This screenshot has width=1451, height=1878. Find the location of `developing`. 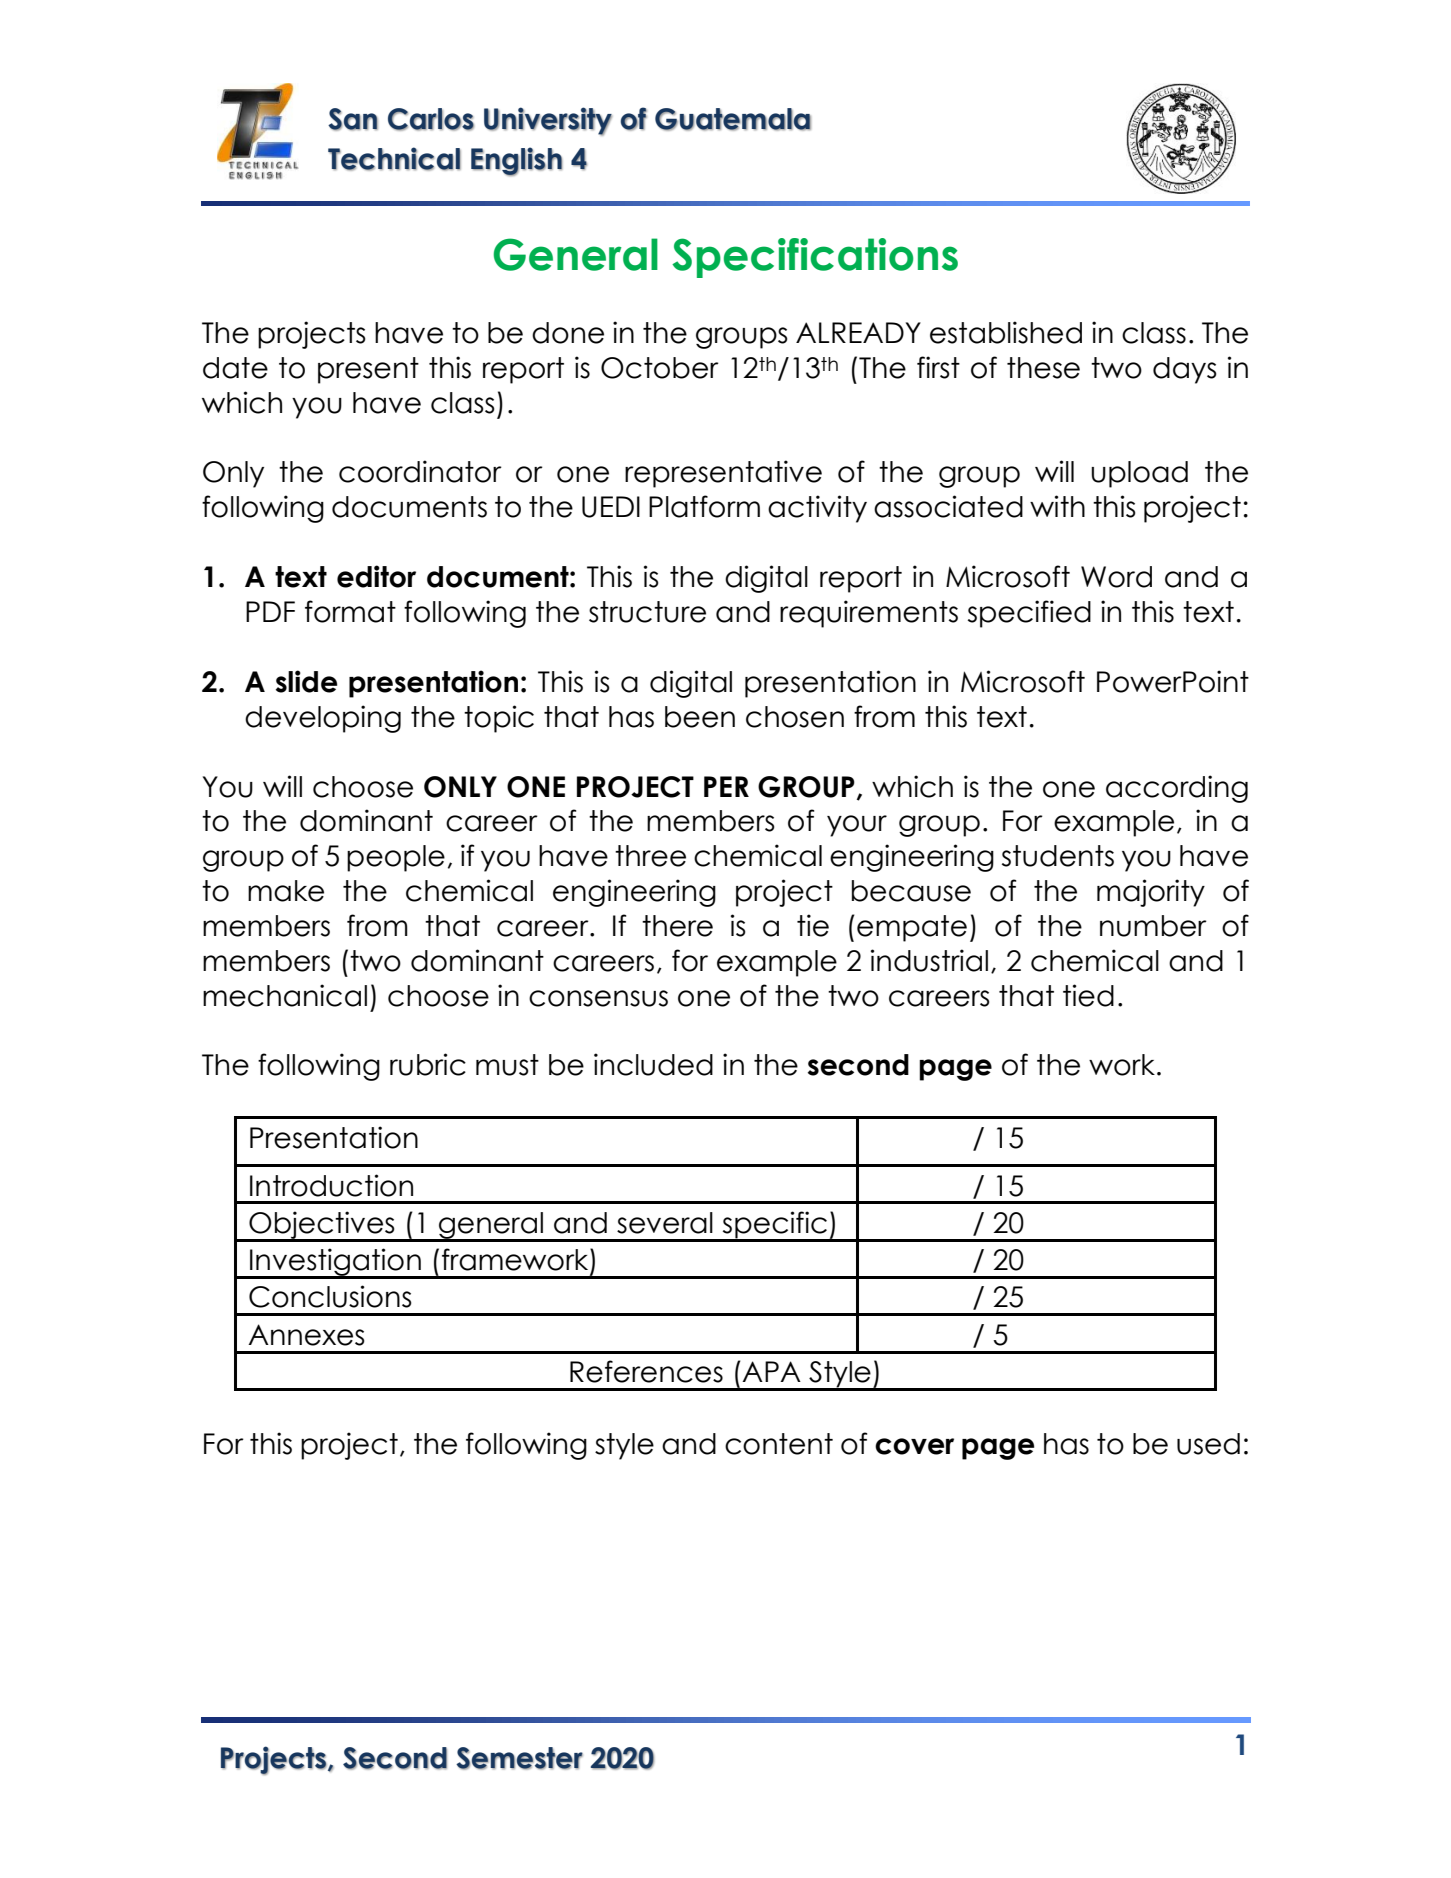

developing is located at coordinates (323, 719).
